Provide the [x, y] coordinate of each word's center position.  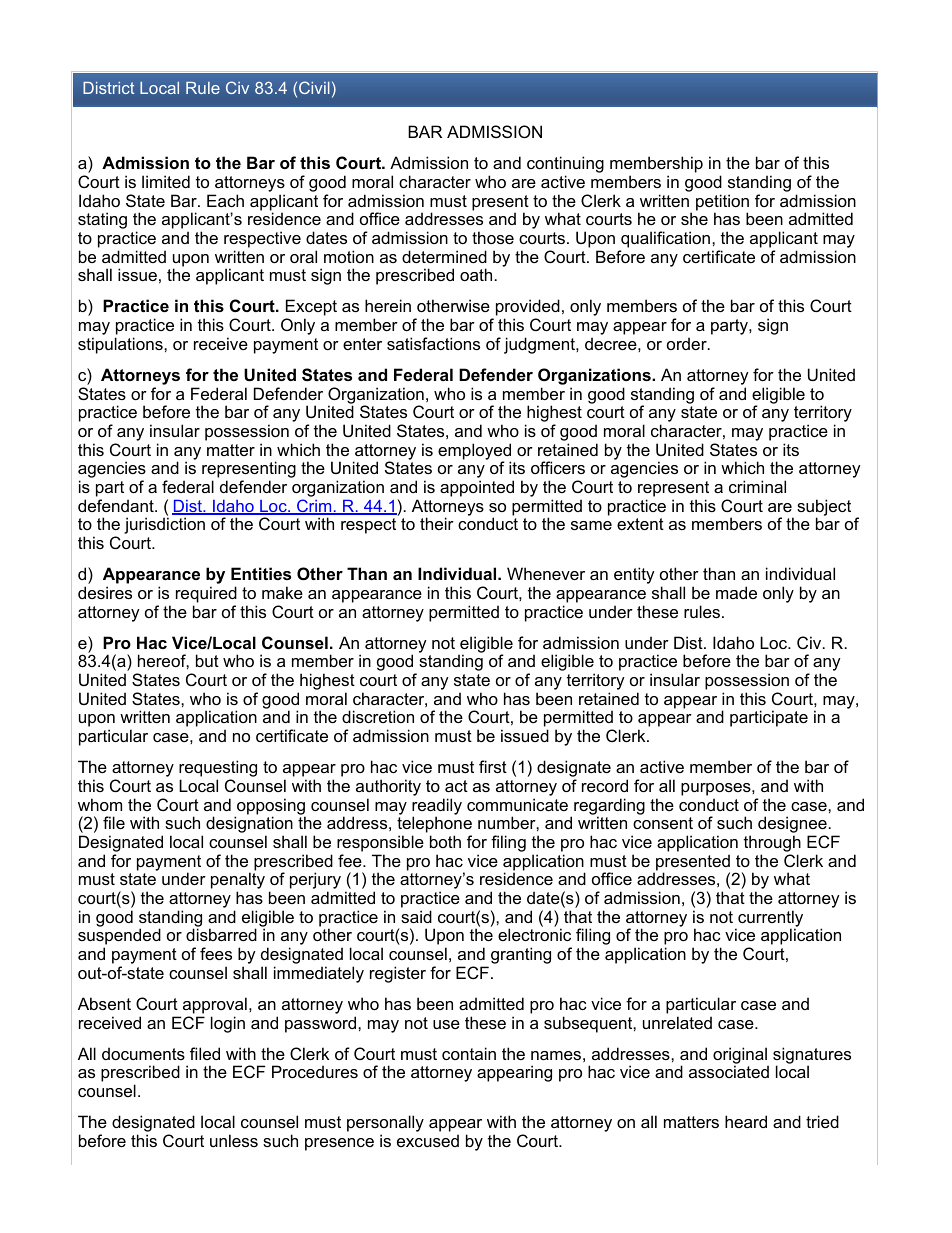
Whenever [546, 573]
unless [234, 1140]
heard [746, 1121]
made [736, 592]
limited [166, 181]
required [206, 594]
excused [428, 1140]
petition [722, 203]
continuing [565, 166]
